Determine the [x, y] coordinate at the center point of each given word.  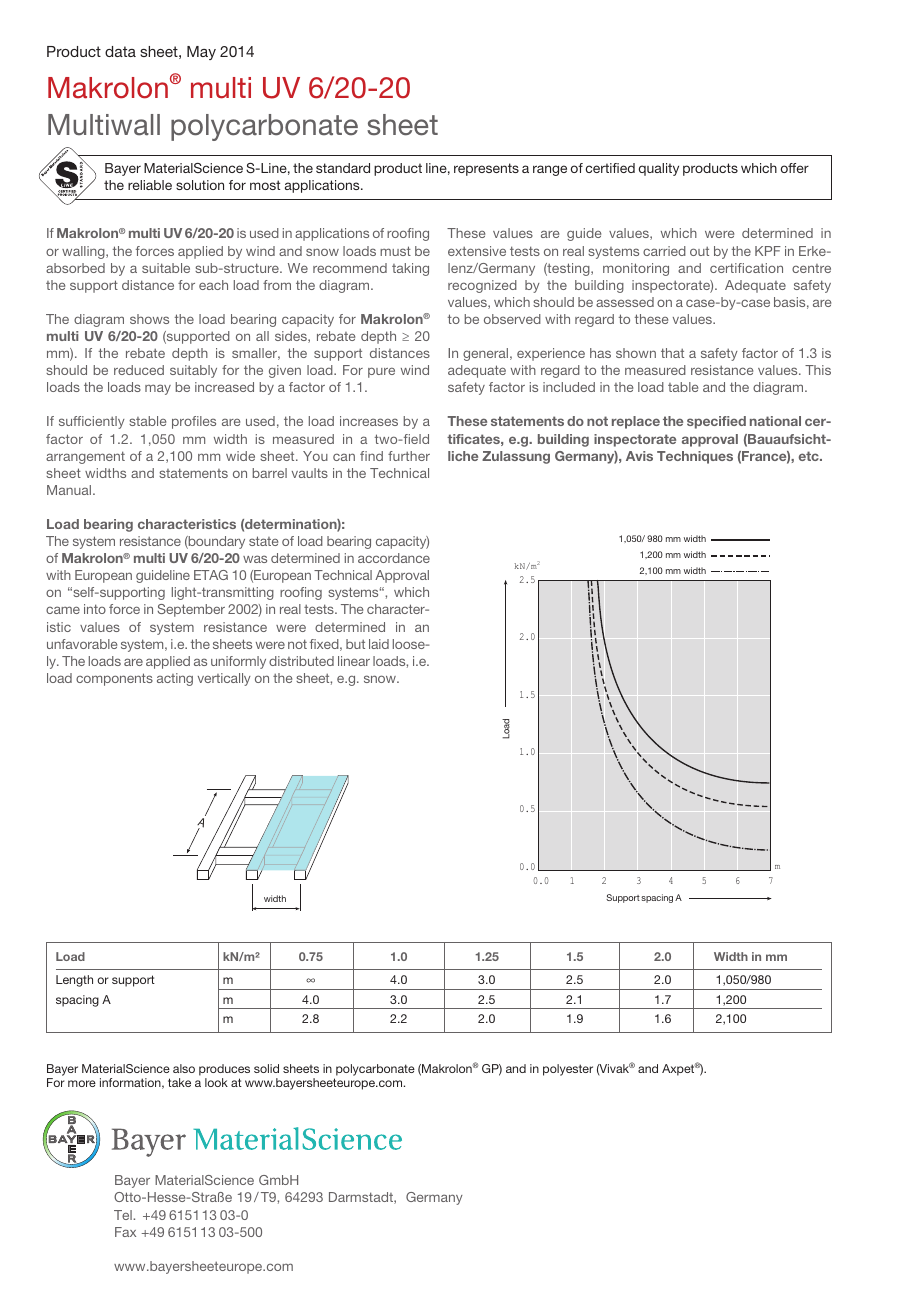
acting [175, 679]
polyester [568, 1070]
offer [795, 168]
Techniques [695, 457]
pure [381, 372]
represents [486, 169]
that [672, 353]
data [120, 51]
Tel [124, 1215]
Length [74, 981]
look [216, 1082]
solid [266, 1068]
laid [379, 644]
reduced [139, 370]
